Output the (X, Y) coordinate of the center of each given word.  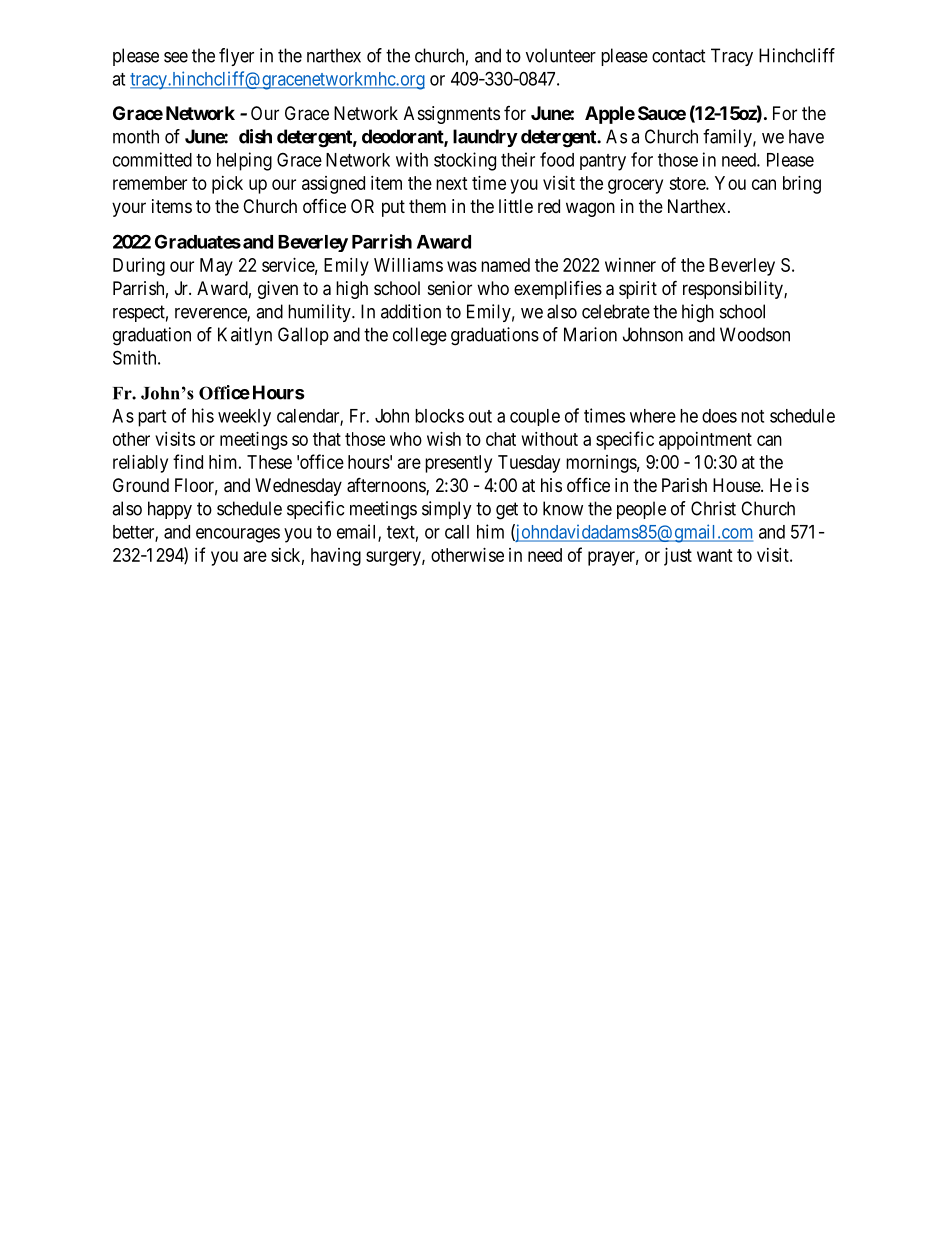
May (216, 267)
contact (679, 56)
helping (244, 161)
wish (444, 439)
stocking (465, 161)
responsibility (734, 290)
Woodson (755, 334)
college (420, 336)
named (505, 265)
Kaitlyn (245, 336)
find (188, 461)
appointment (705, 441)
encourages (238, 535)
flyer (236, 57)
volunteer (561, 55)
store (688, 183)
